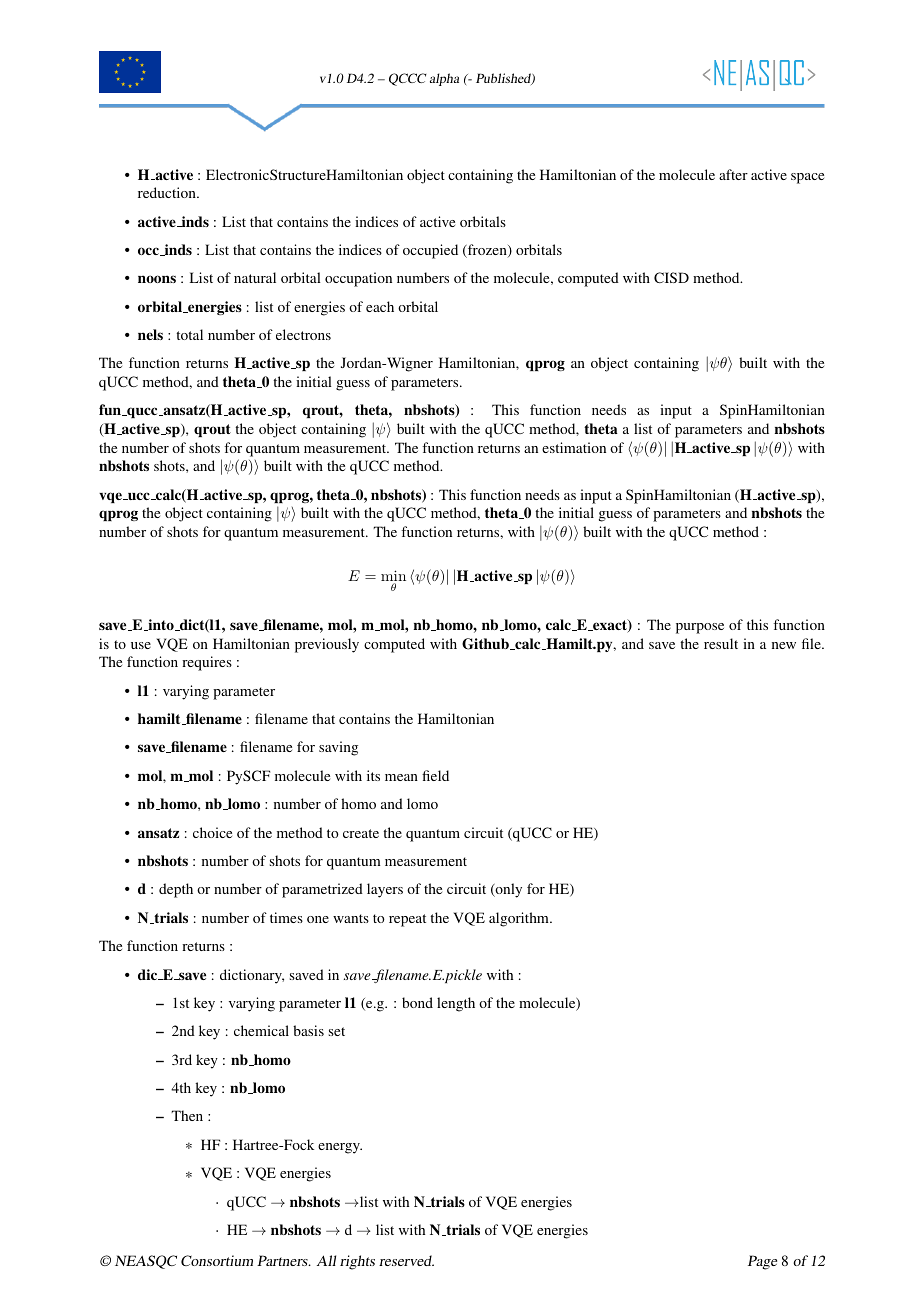 Image resolution: width=924 pixels, height=1308 pixels. What do you see at coordinates (486, 644) in the screenshot?
I see `Github` at bounding box center [486, 644].
